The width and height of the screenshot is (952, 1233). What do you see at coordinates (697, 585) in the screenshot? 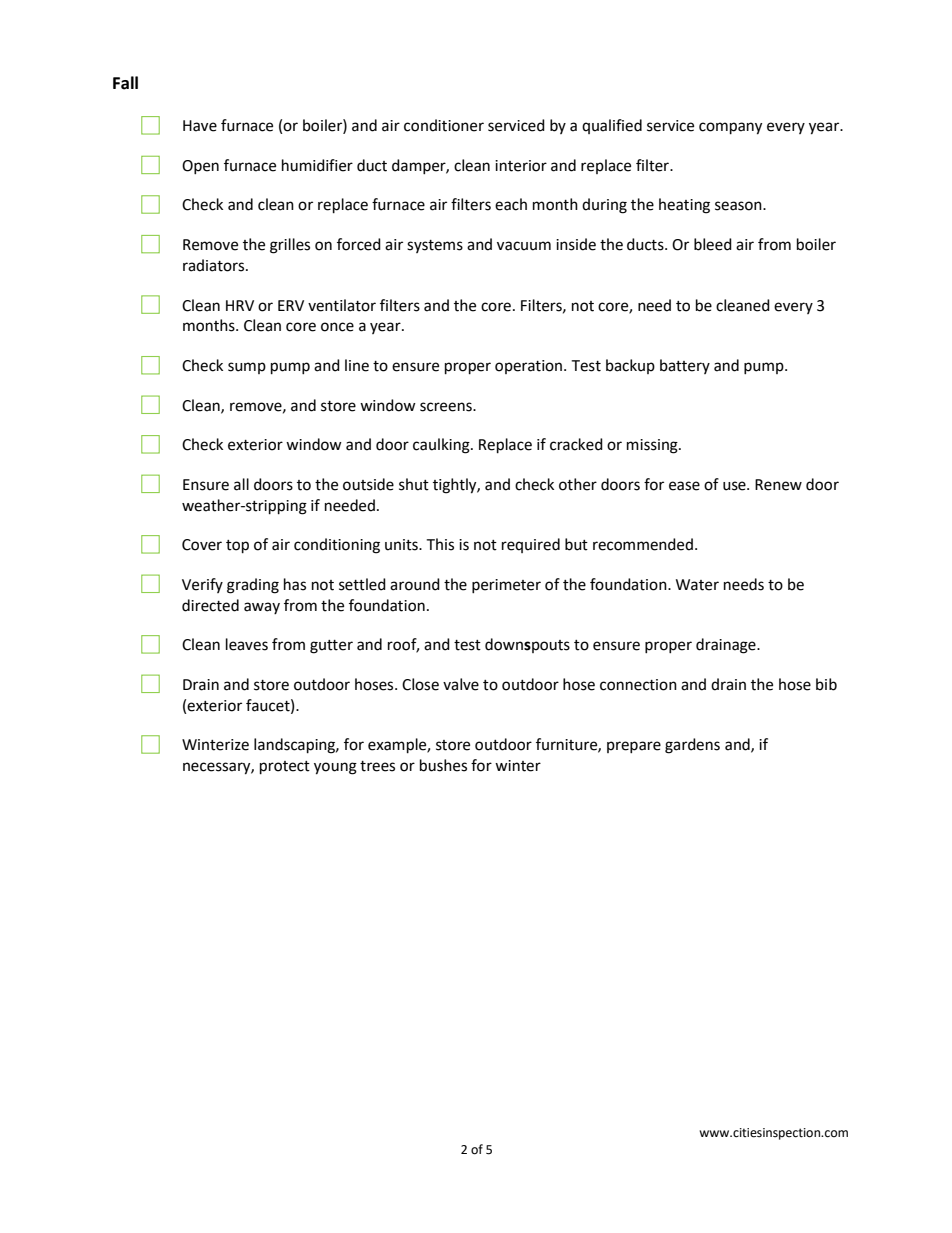
I see `Water` at bounding box center [697, 585].
